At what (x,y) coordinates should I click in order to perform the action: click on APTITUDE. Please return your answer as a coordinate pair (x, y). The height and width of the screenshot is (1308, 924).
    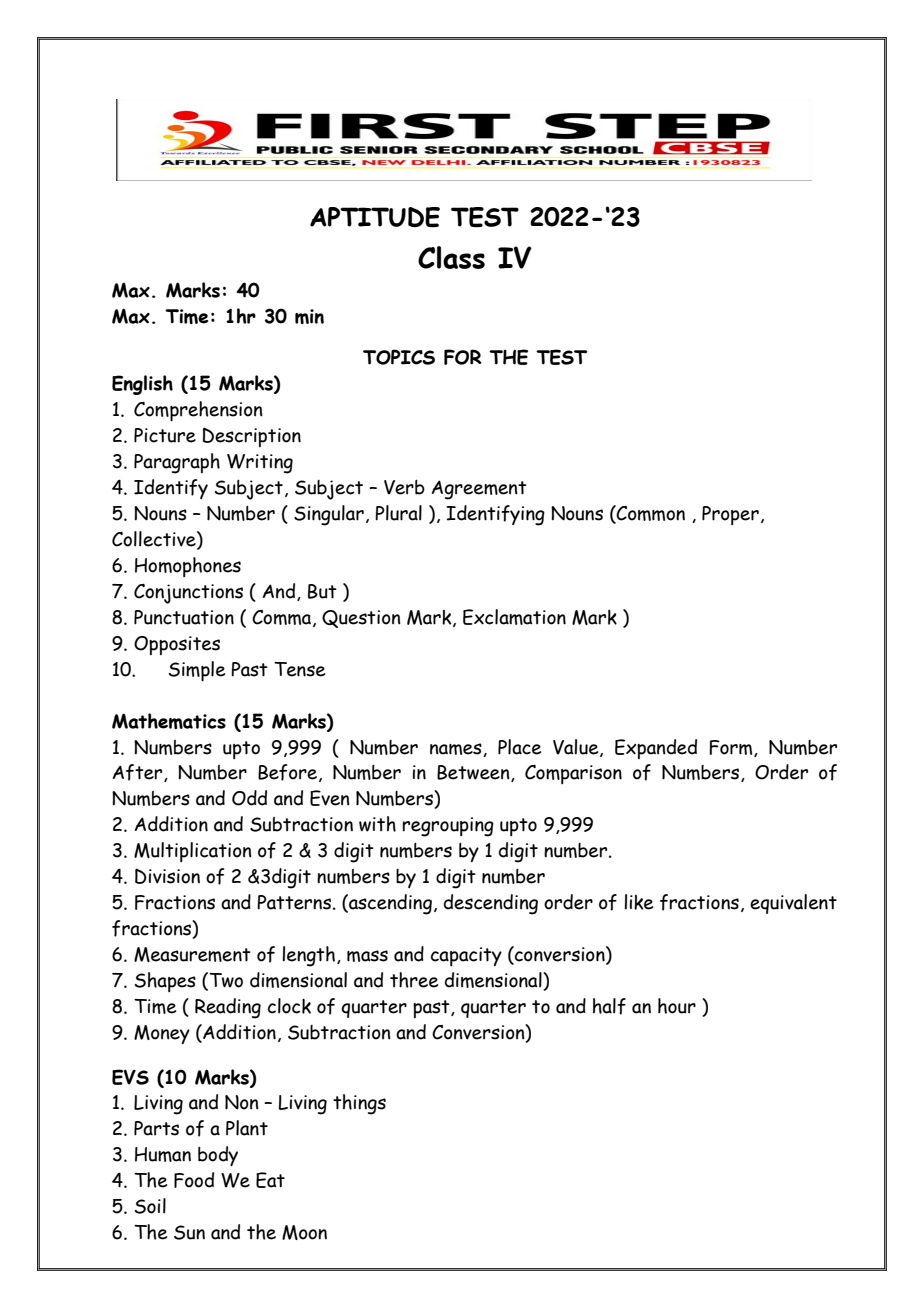
    Looking at the image, I should click on (375, 217).
